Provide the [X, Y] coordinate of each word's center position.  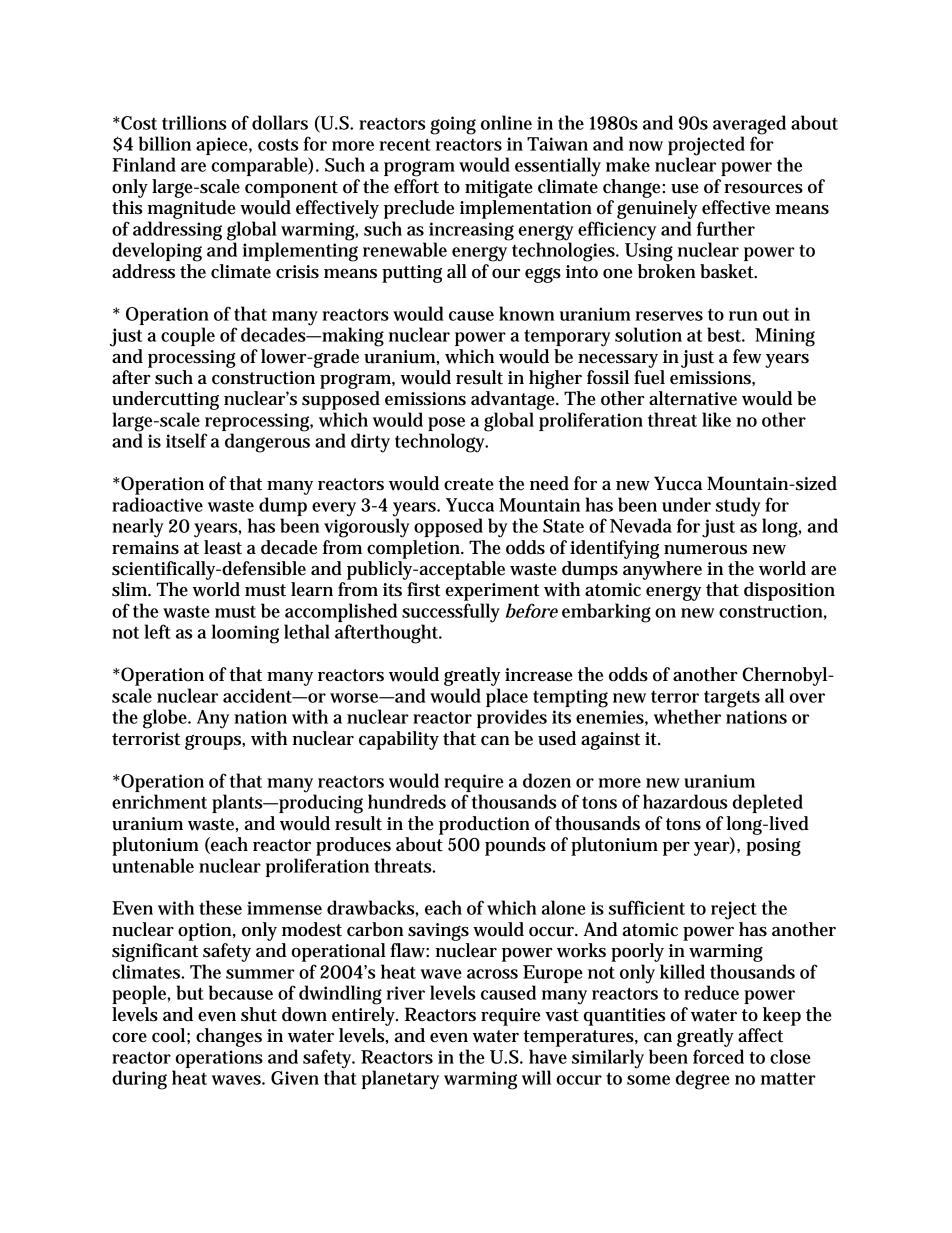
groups [215, 742]
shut [259, 1014]
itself [187, 440]
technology [442, 442]
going [453, 125]
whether [687, 716]
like [716, 419]
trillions [194, 122]
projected [706, 147]
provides [512, 718]
